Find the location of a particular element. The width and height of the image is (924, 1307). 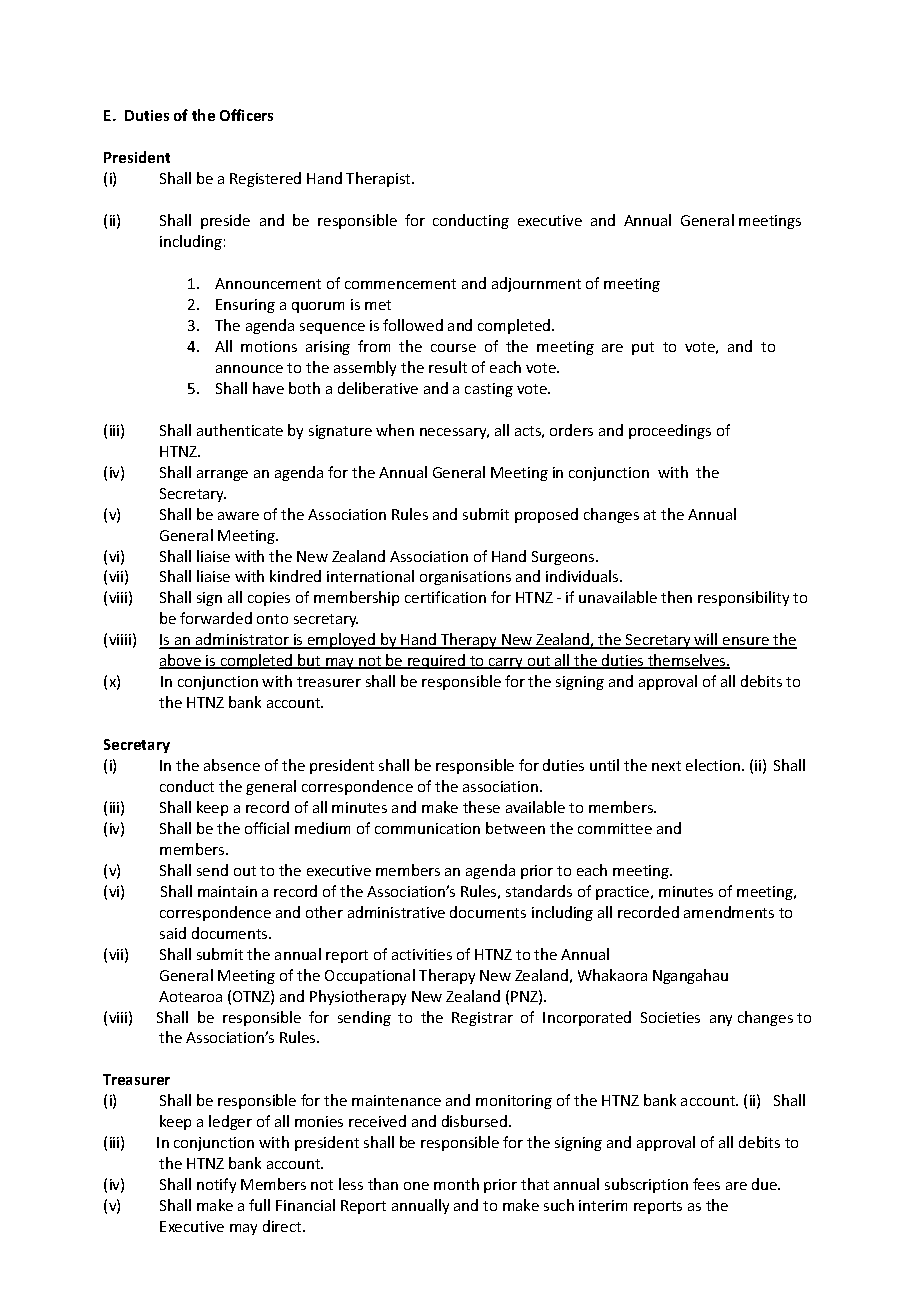

aware is located at coordinates (238, 516).
